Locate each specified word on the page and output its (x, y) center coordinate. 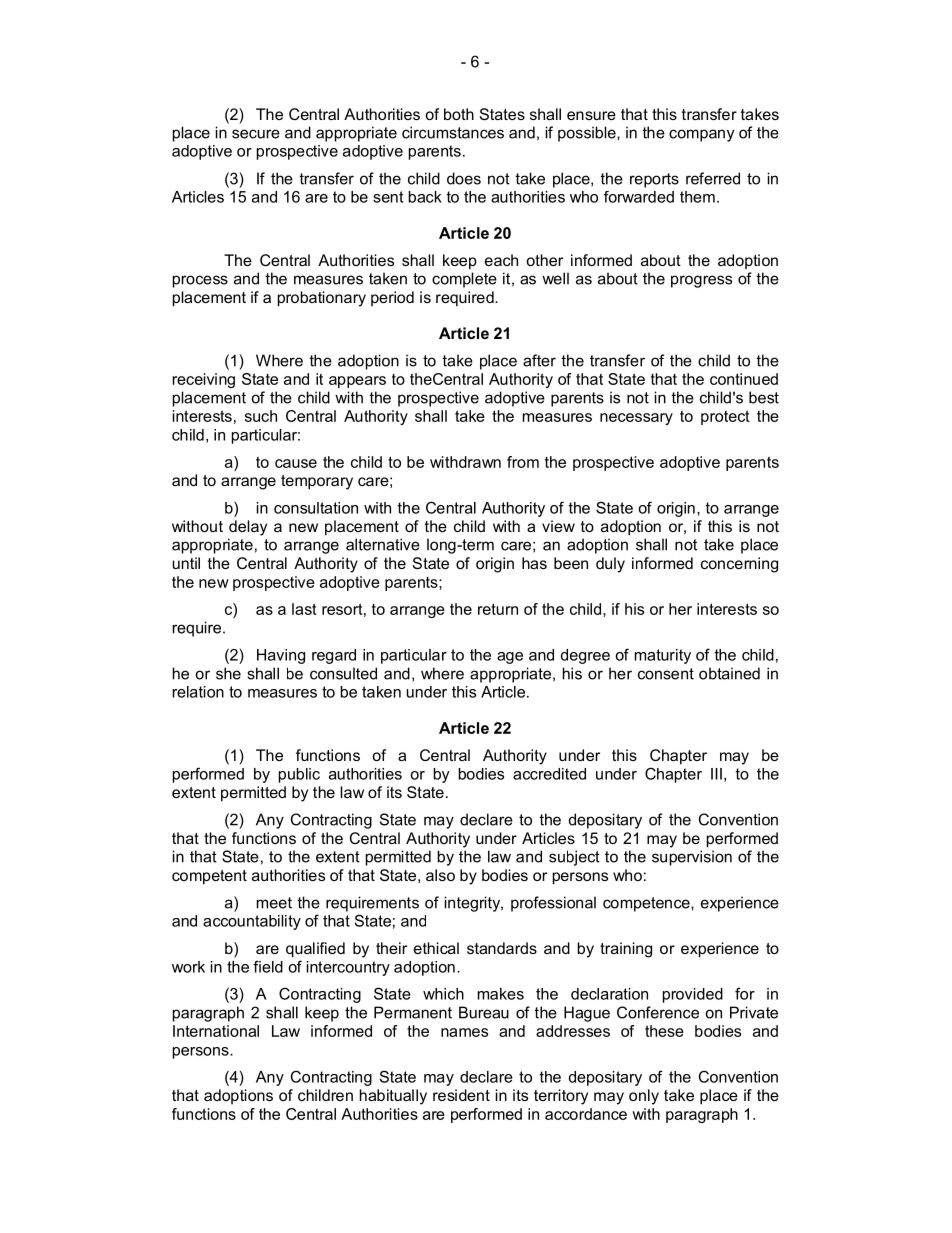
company (701, 135)
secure (256, 134)
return (498, 609)
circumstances (453, 132)
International (216, 1031)
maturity (663, 656)
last (304, 609)
